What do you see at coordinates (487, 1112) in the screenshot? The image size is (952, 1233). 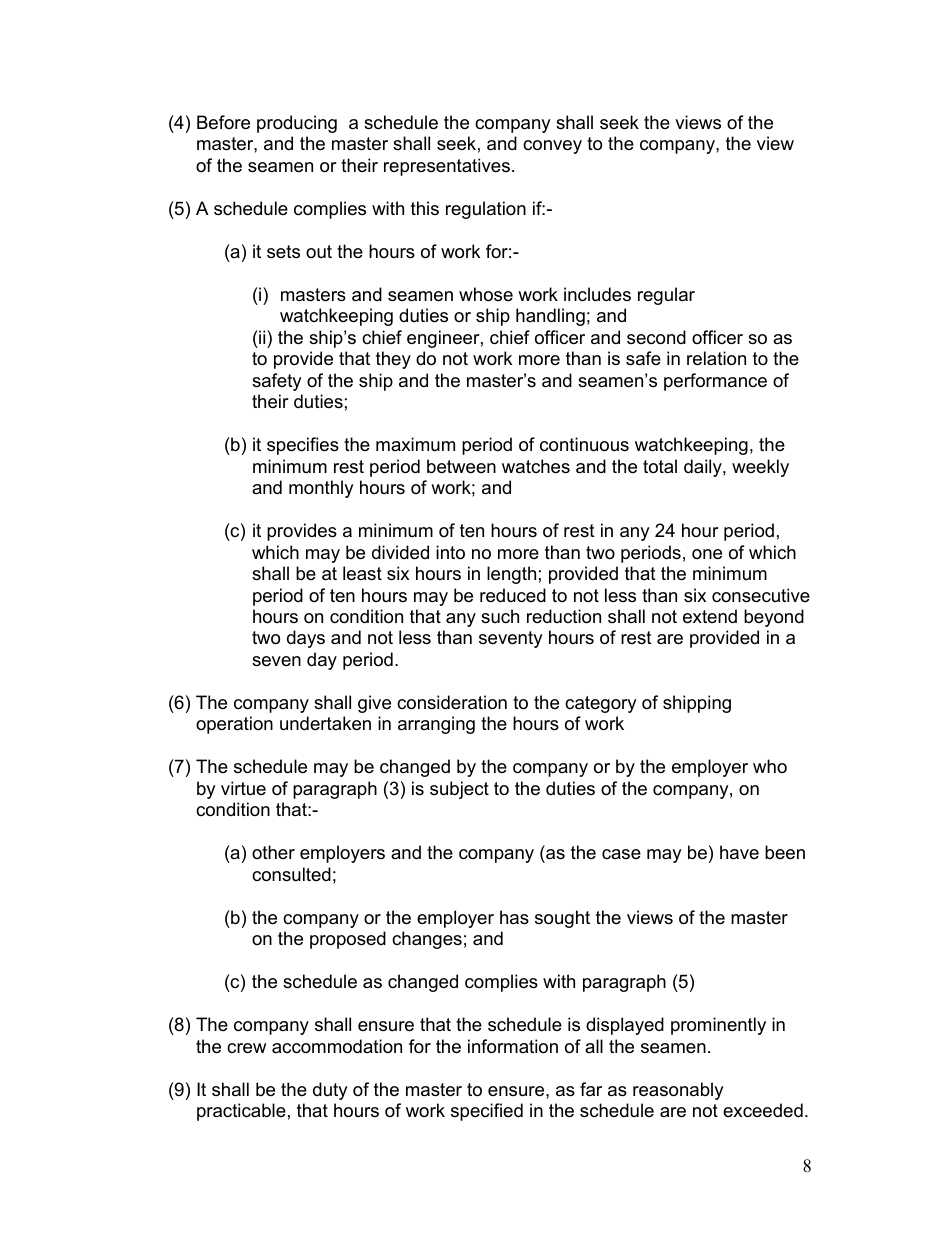 I see `specified` at bounding box center [487, 1112].
